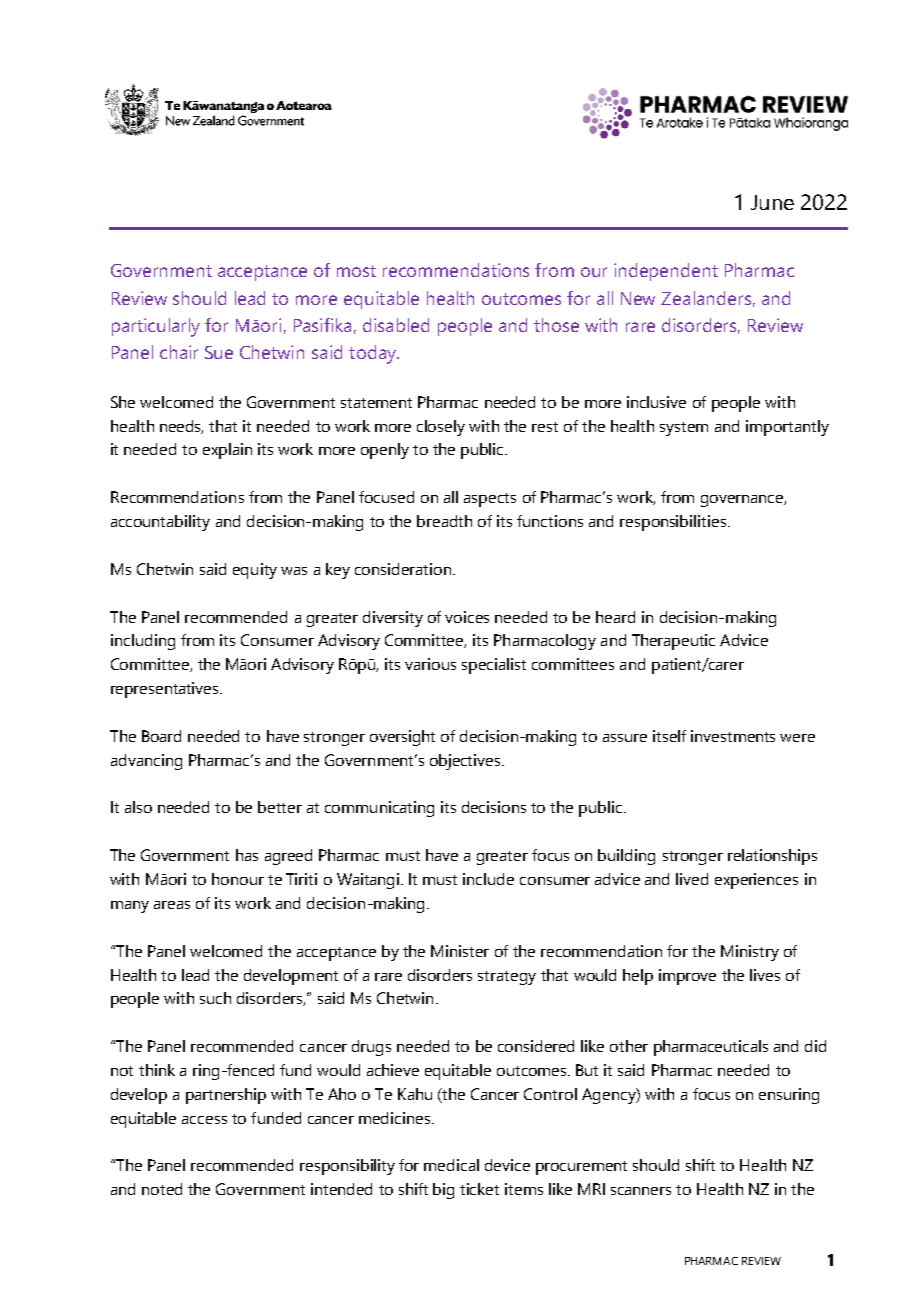 This page has width=924, height=1308. I want to click on access, so click(204, 1120).
